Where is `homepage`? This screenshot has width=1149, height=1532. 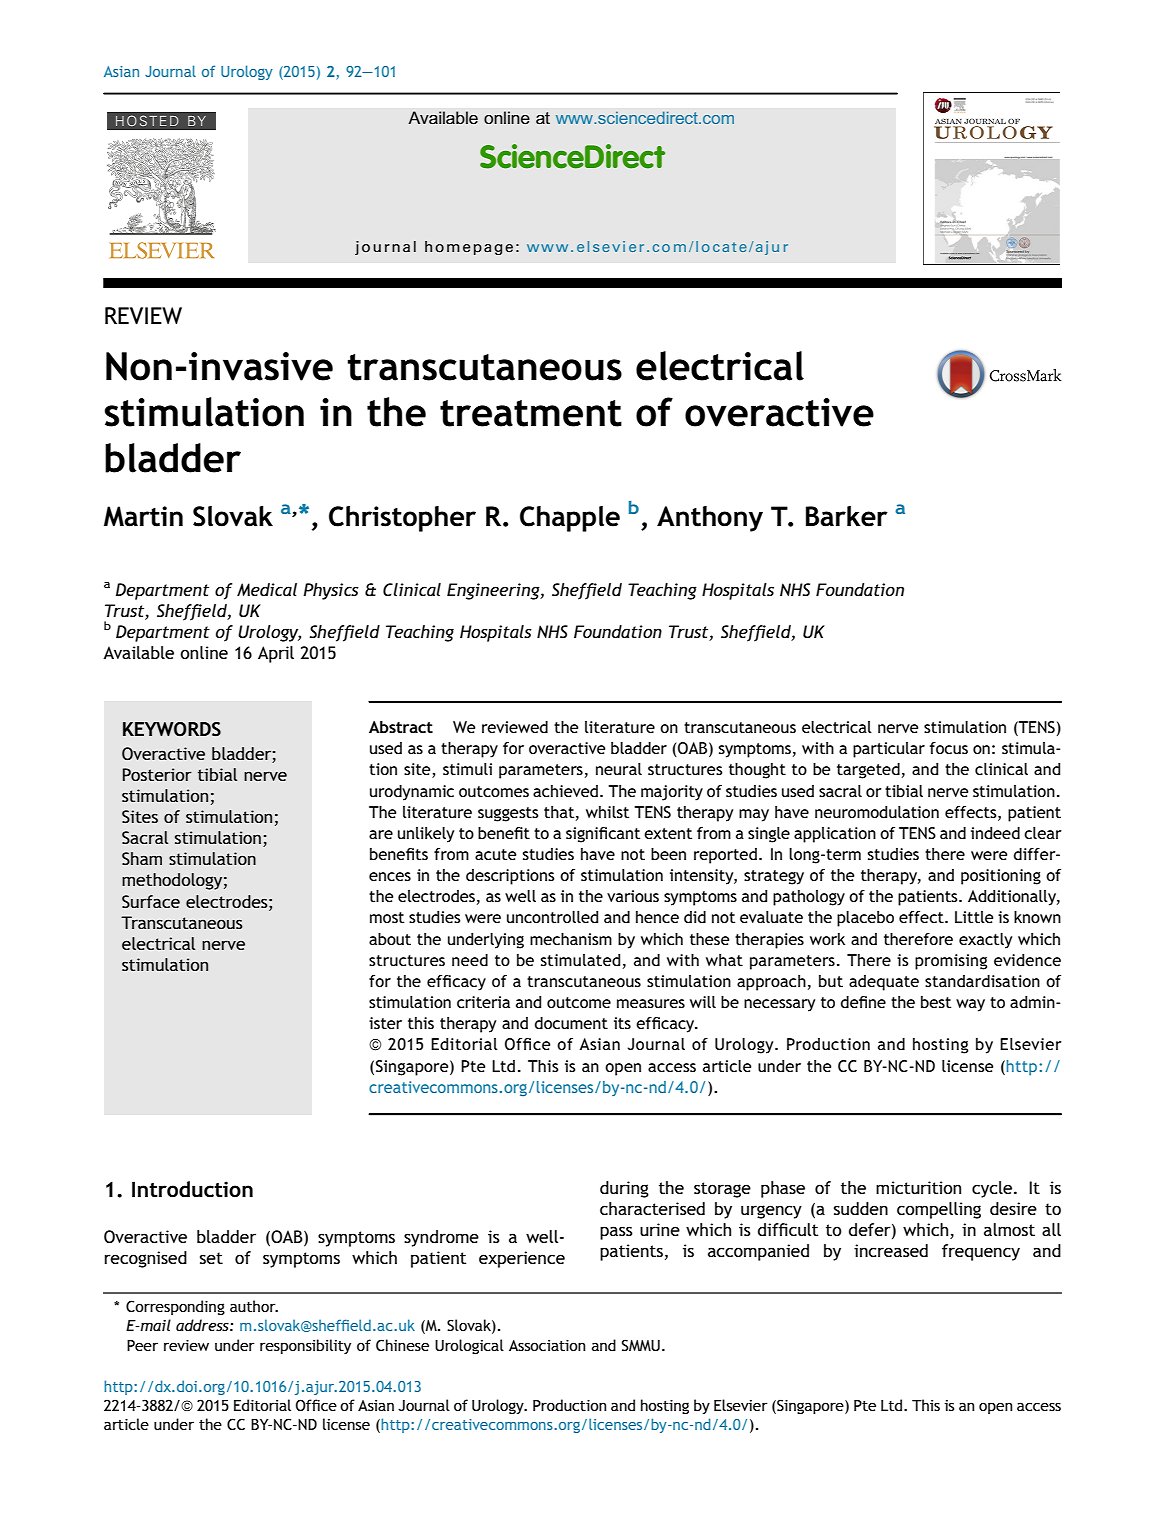 homepage is located at coordinates (469, 248).
